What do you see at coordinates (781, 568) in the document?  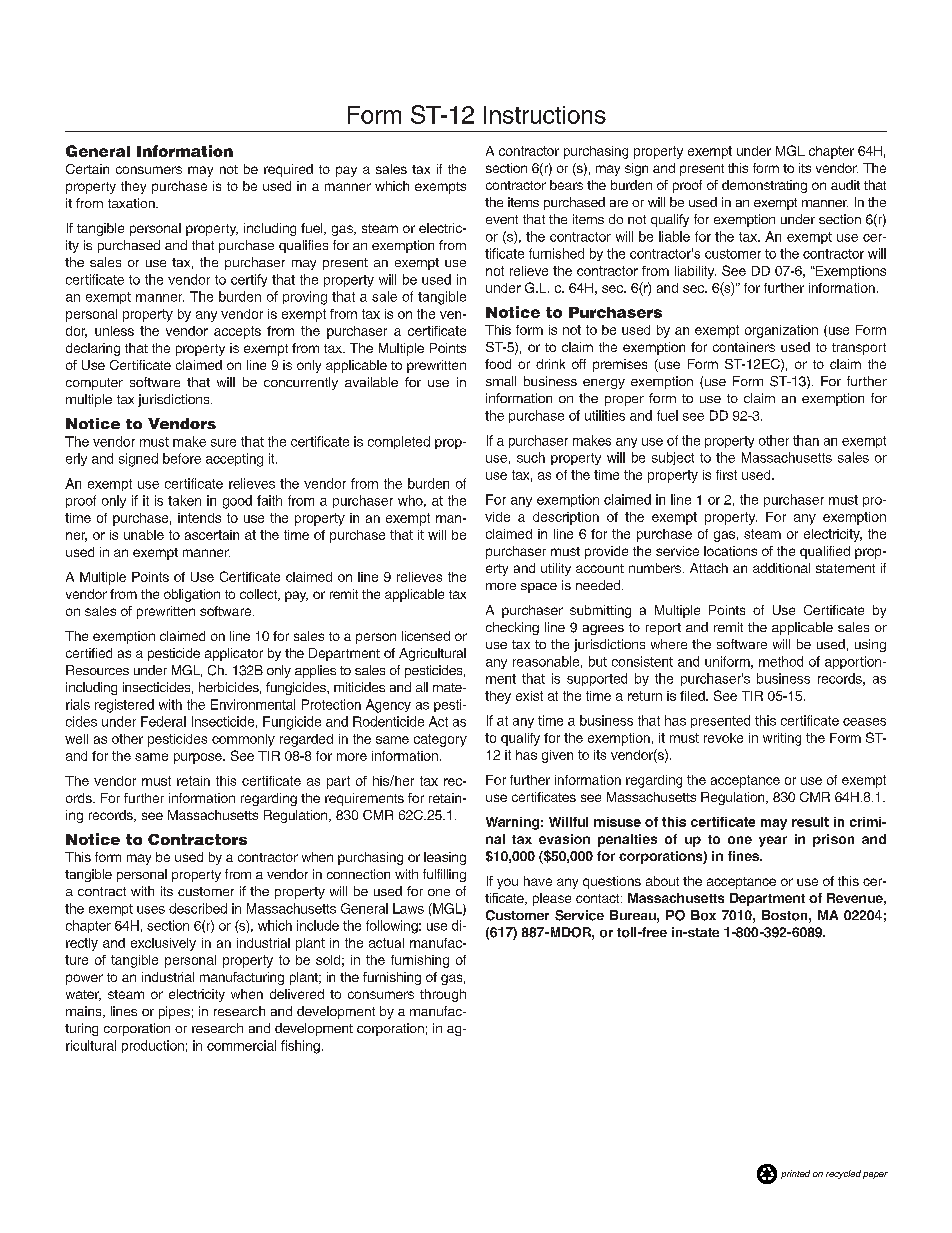 I see `additional` at bounding box center [781, 568].
